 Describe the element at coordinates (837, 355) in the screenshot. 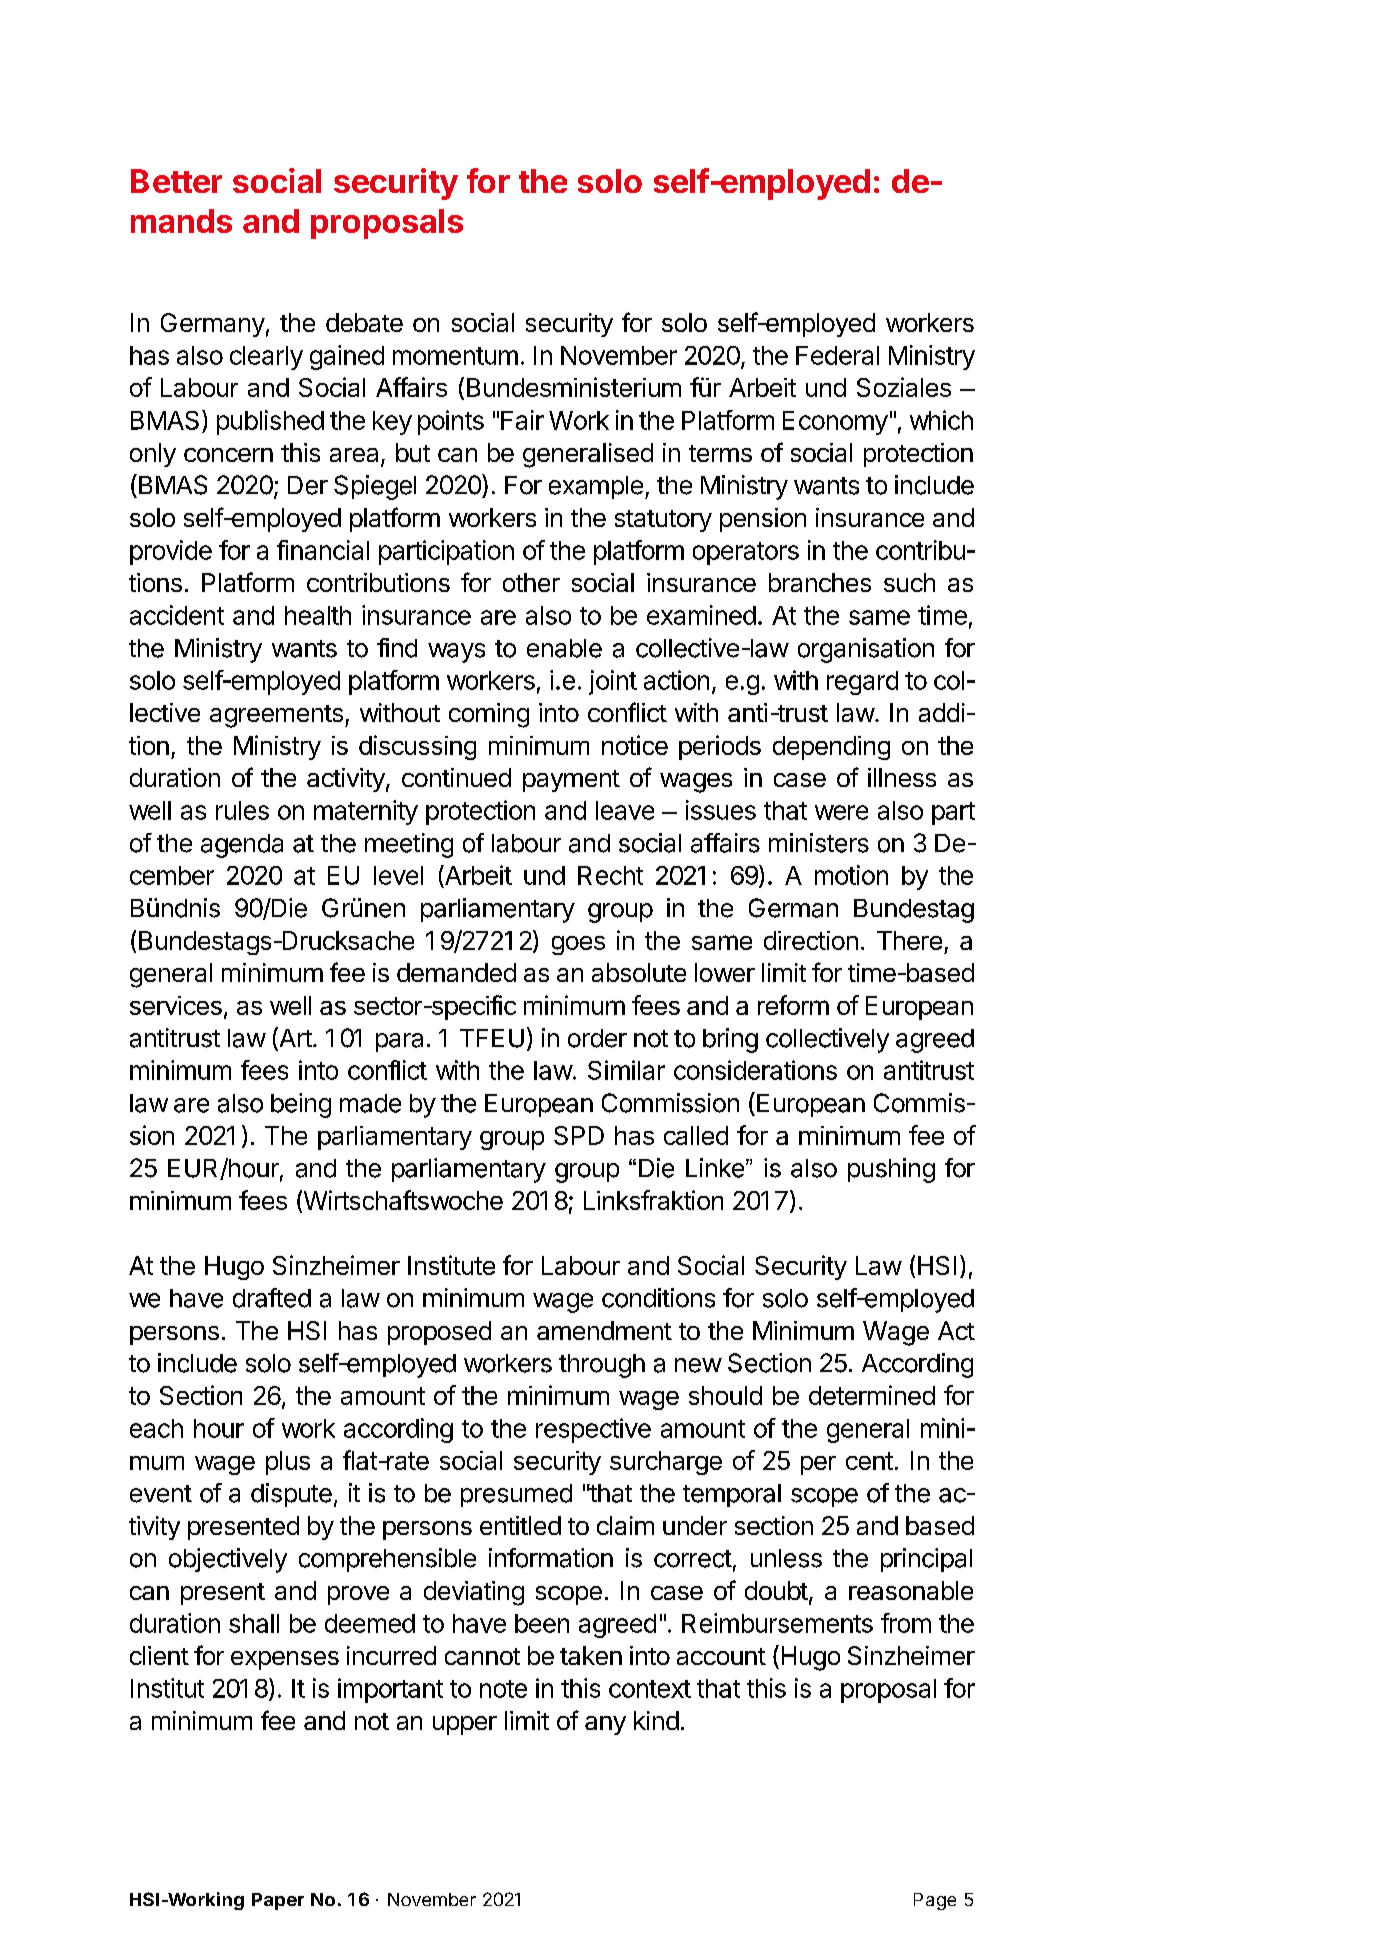

I see `Federal` at that location.
